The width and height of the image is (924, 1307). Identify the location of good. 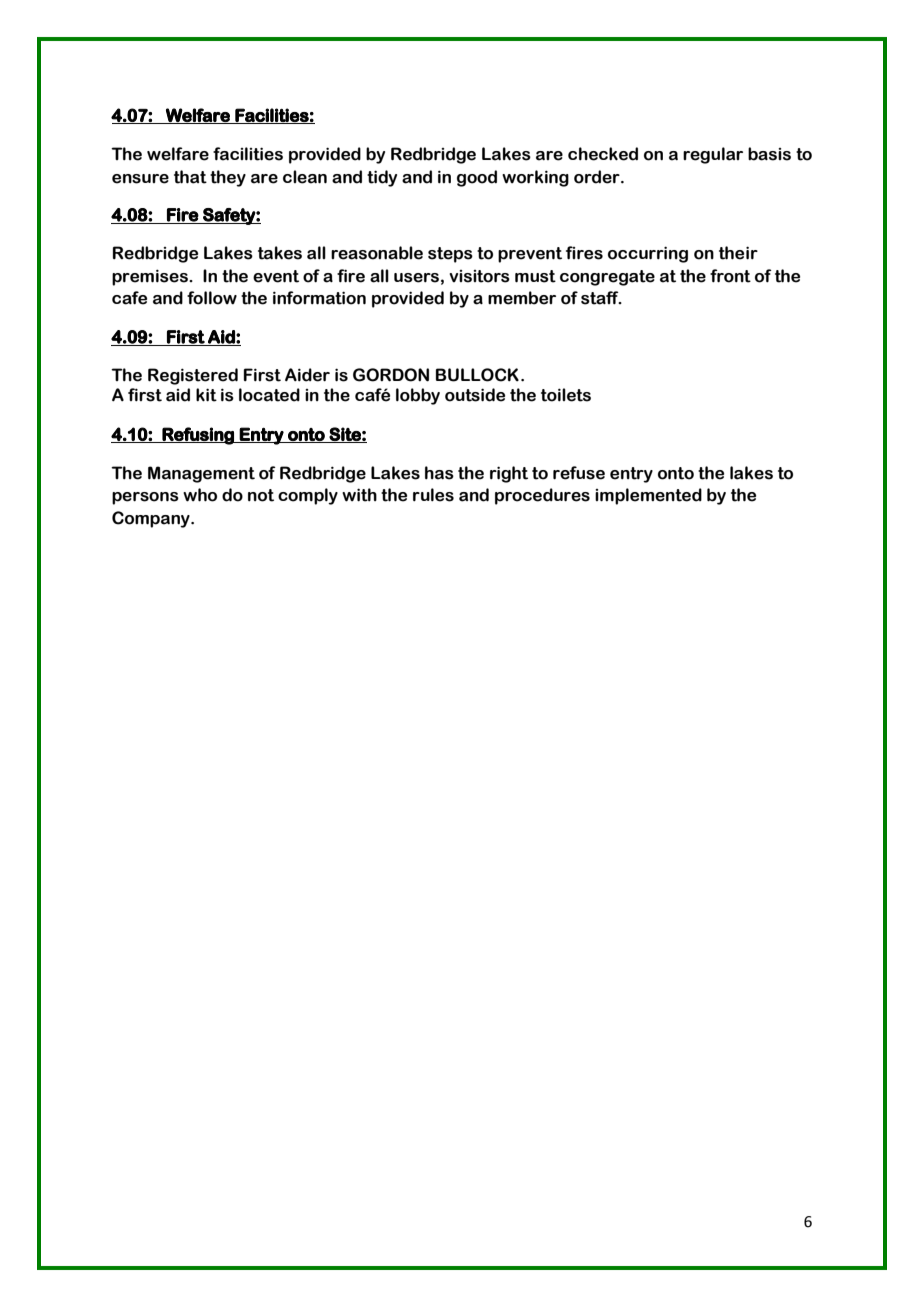
(477, 178).
